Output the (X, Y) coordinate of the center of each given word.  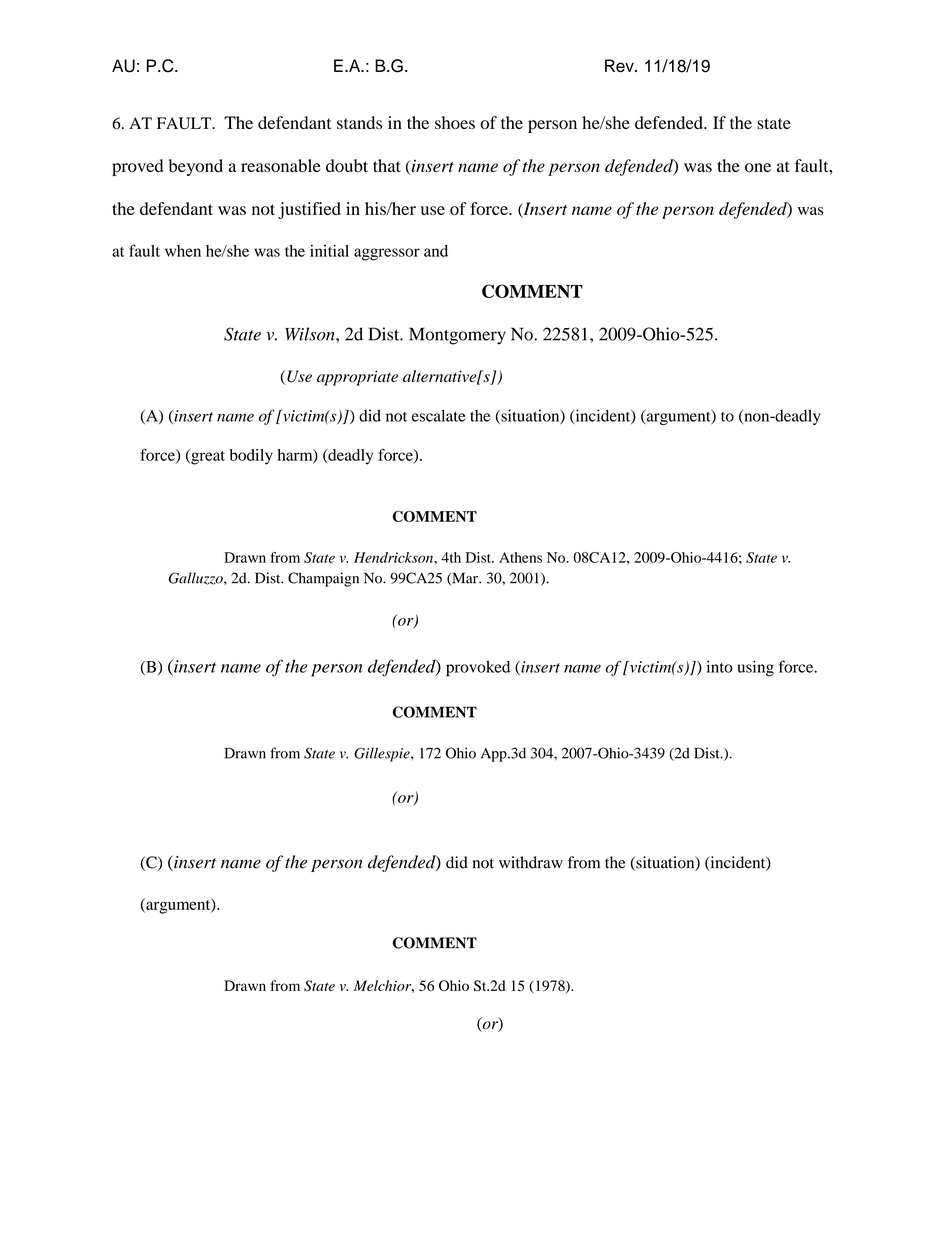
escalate (438, 415)
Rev (620, 66)
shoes (455, 123)
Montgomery (457, 336)
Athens (520, 557)
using (755, 668)
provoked (478, 669)
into (719, 666)
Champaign (323, 579)
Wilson (311, 334)
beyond (196, 167)
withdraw (531, 862)
